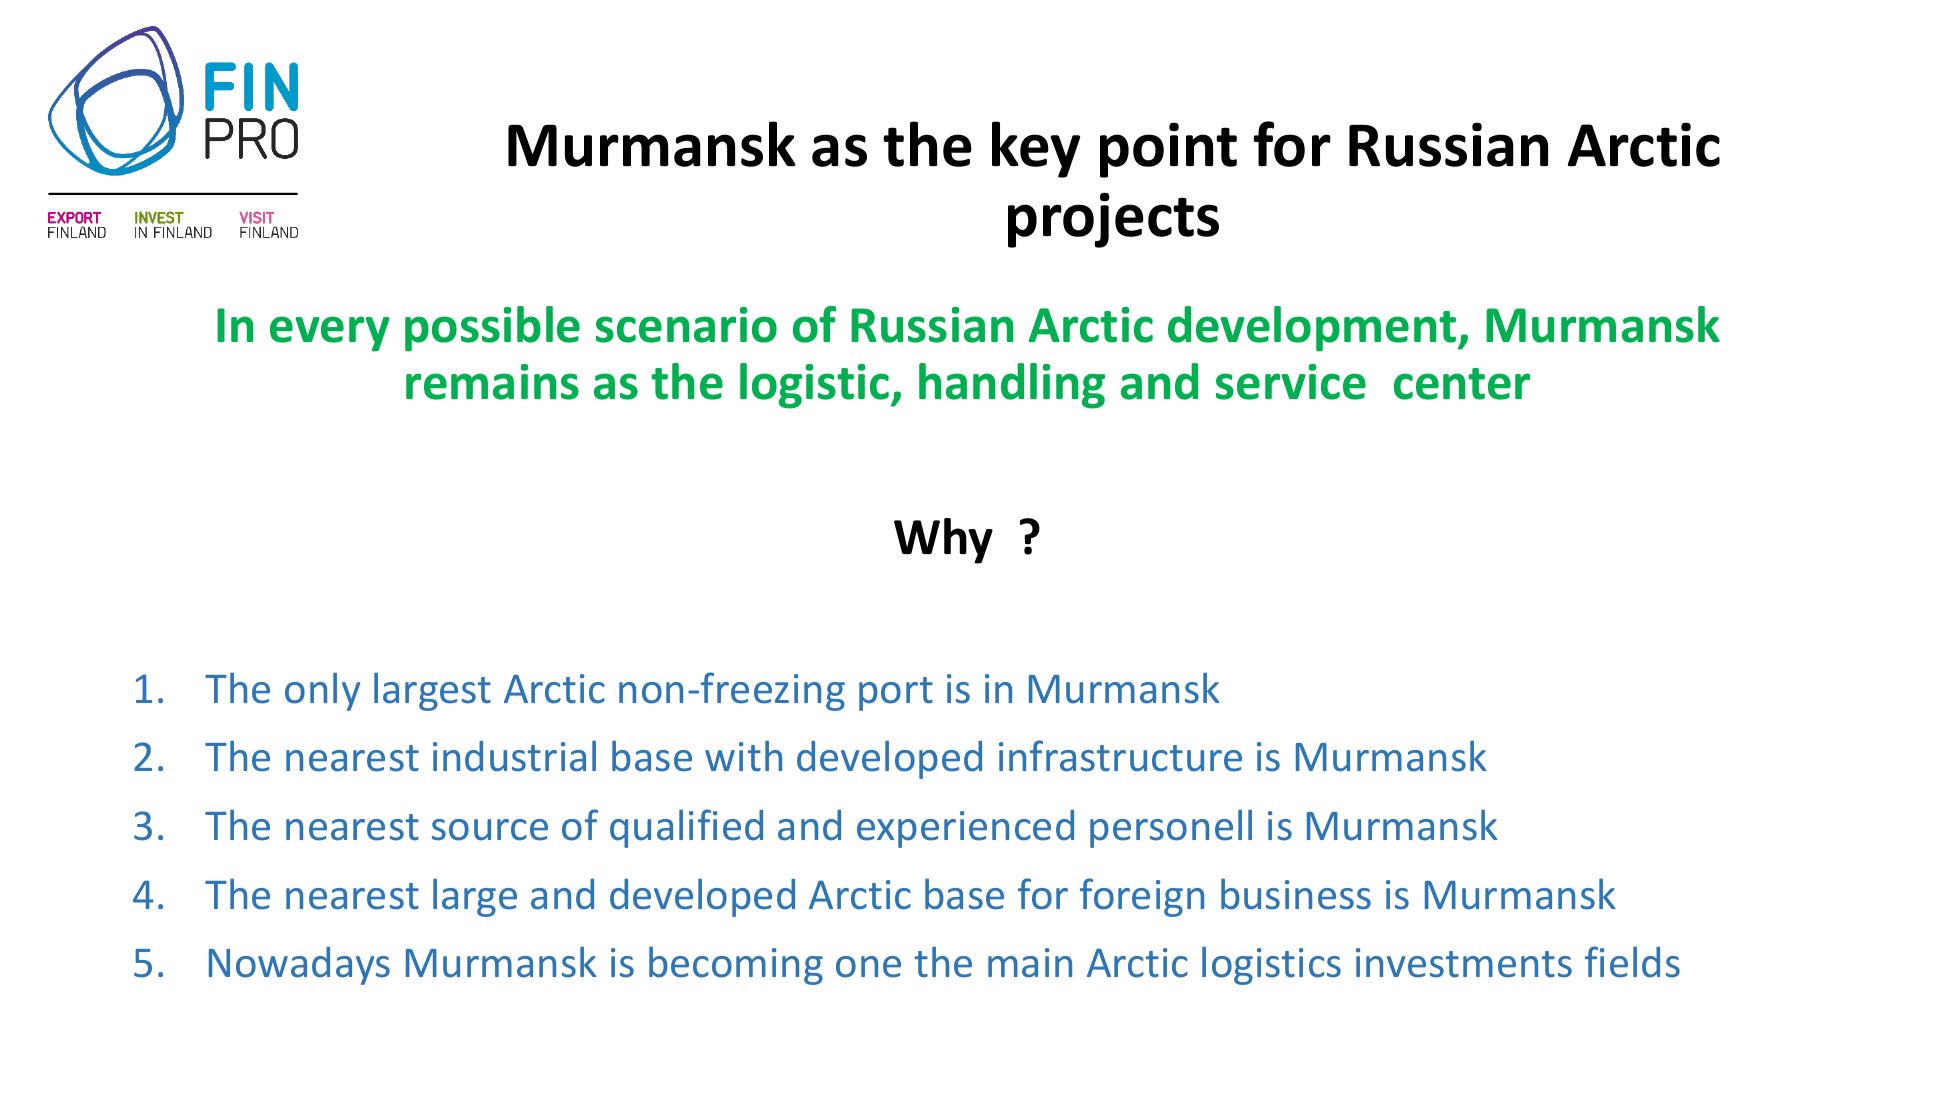  What do you see at coordinates (1012, 386) in the document?
I see `handling` at bounding box center [1012, 386].
